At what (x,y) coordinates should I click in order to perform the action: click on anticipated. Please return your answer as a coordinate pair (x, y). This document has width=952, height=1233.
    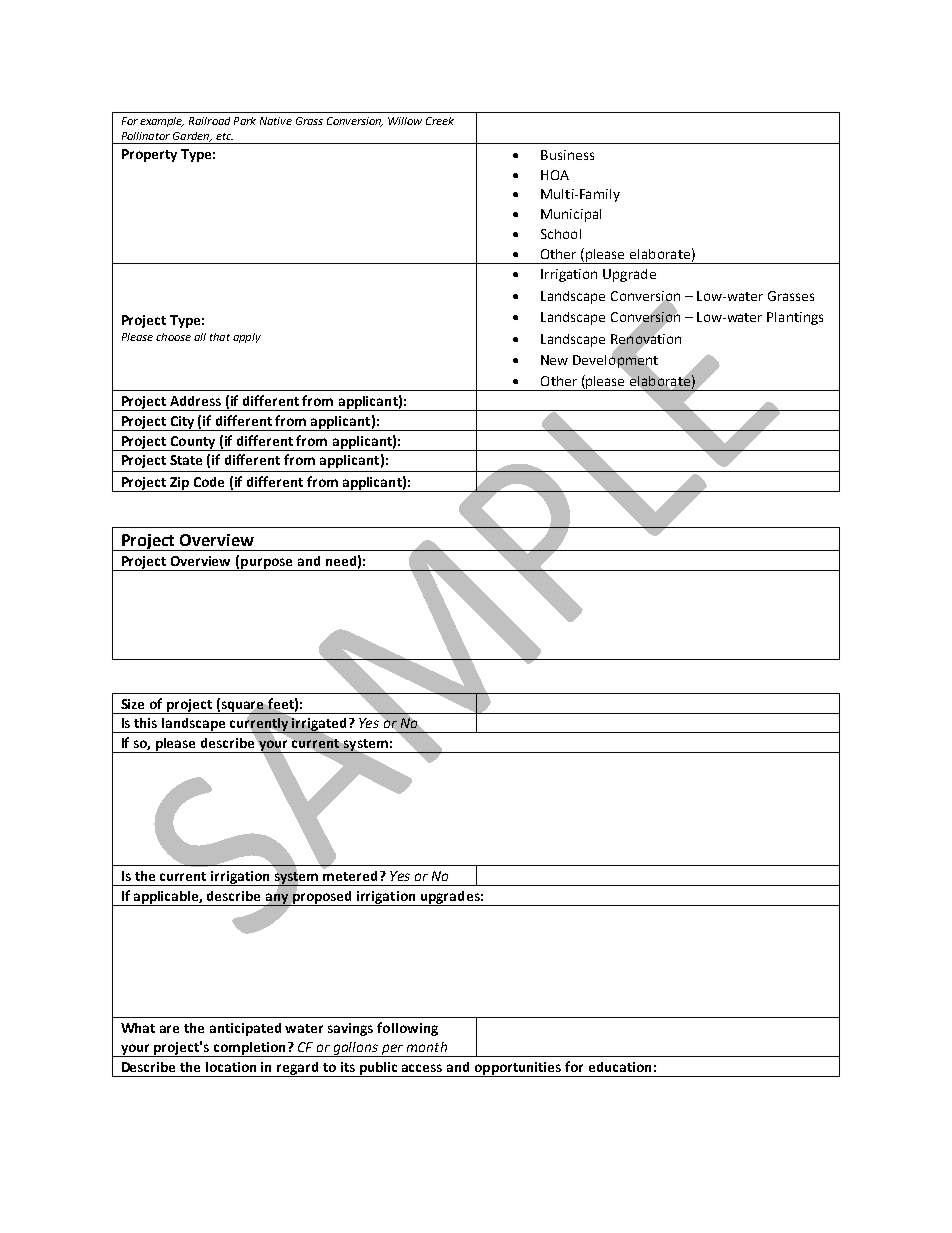
    Looking at the image, I should click on (245, 1029).
